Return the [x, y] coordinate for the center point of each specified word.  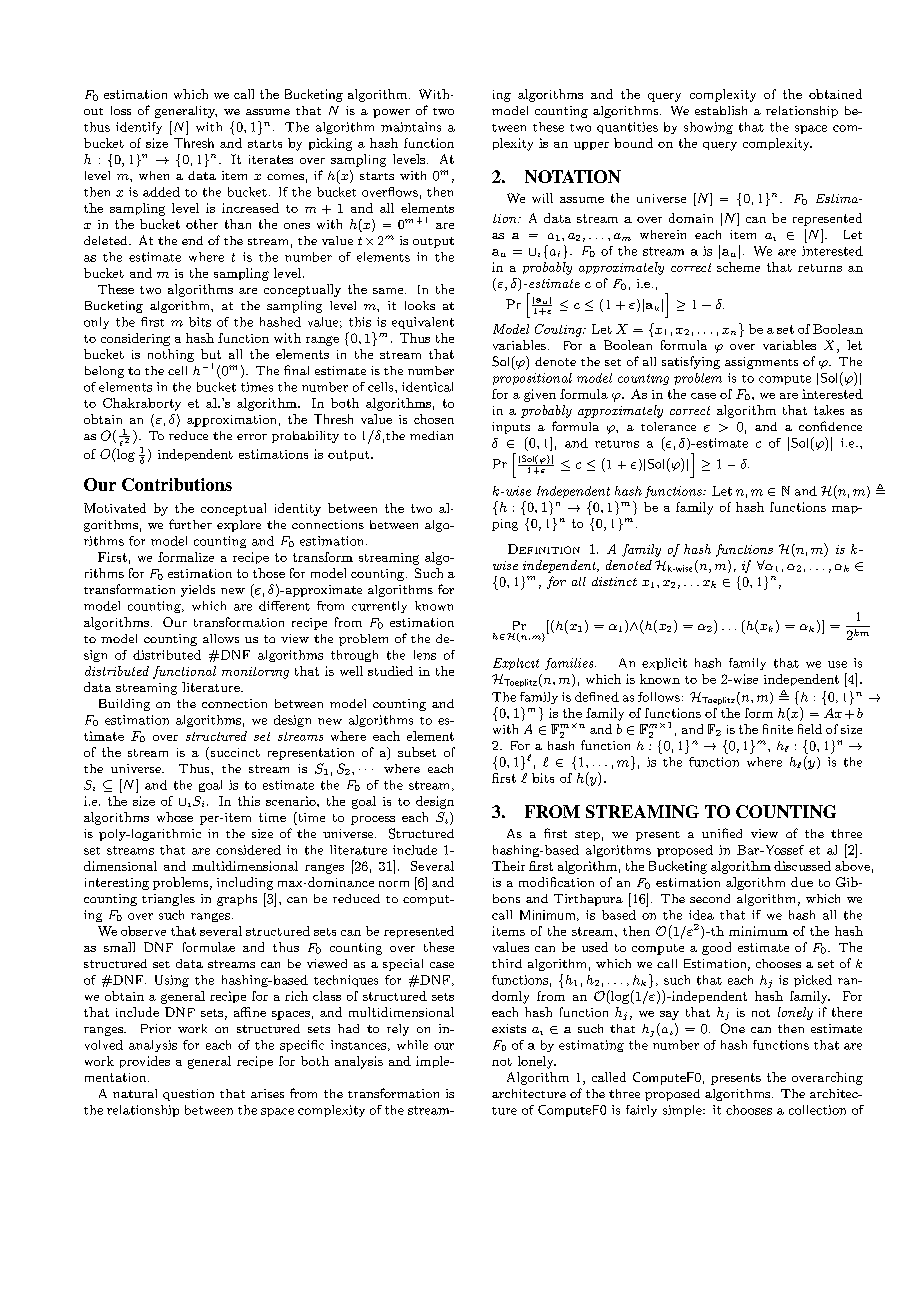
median [431, 435]
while [412, 1045]
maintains [411, 127]
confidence [830, 426]
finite [778, 729]
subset [417, 752]
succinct [234, 753]
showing [708, 128]
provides [145, 1062]
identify [139, 128]
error [252, 437]
